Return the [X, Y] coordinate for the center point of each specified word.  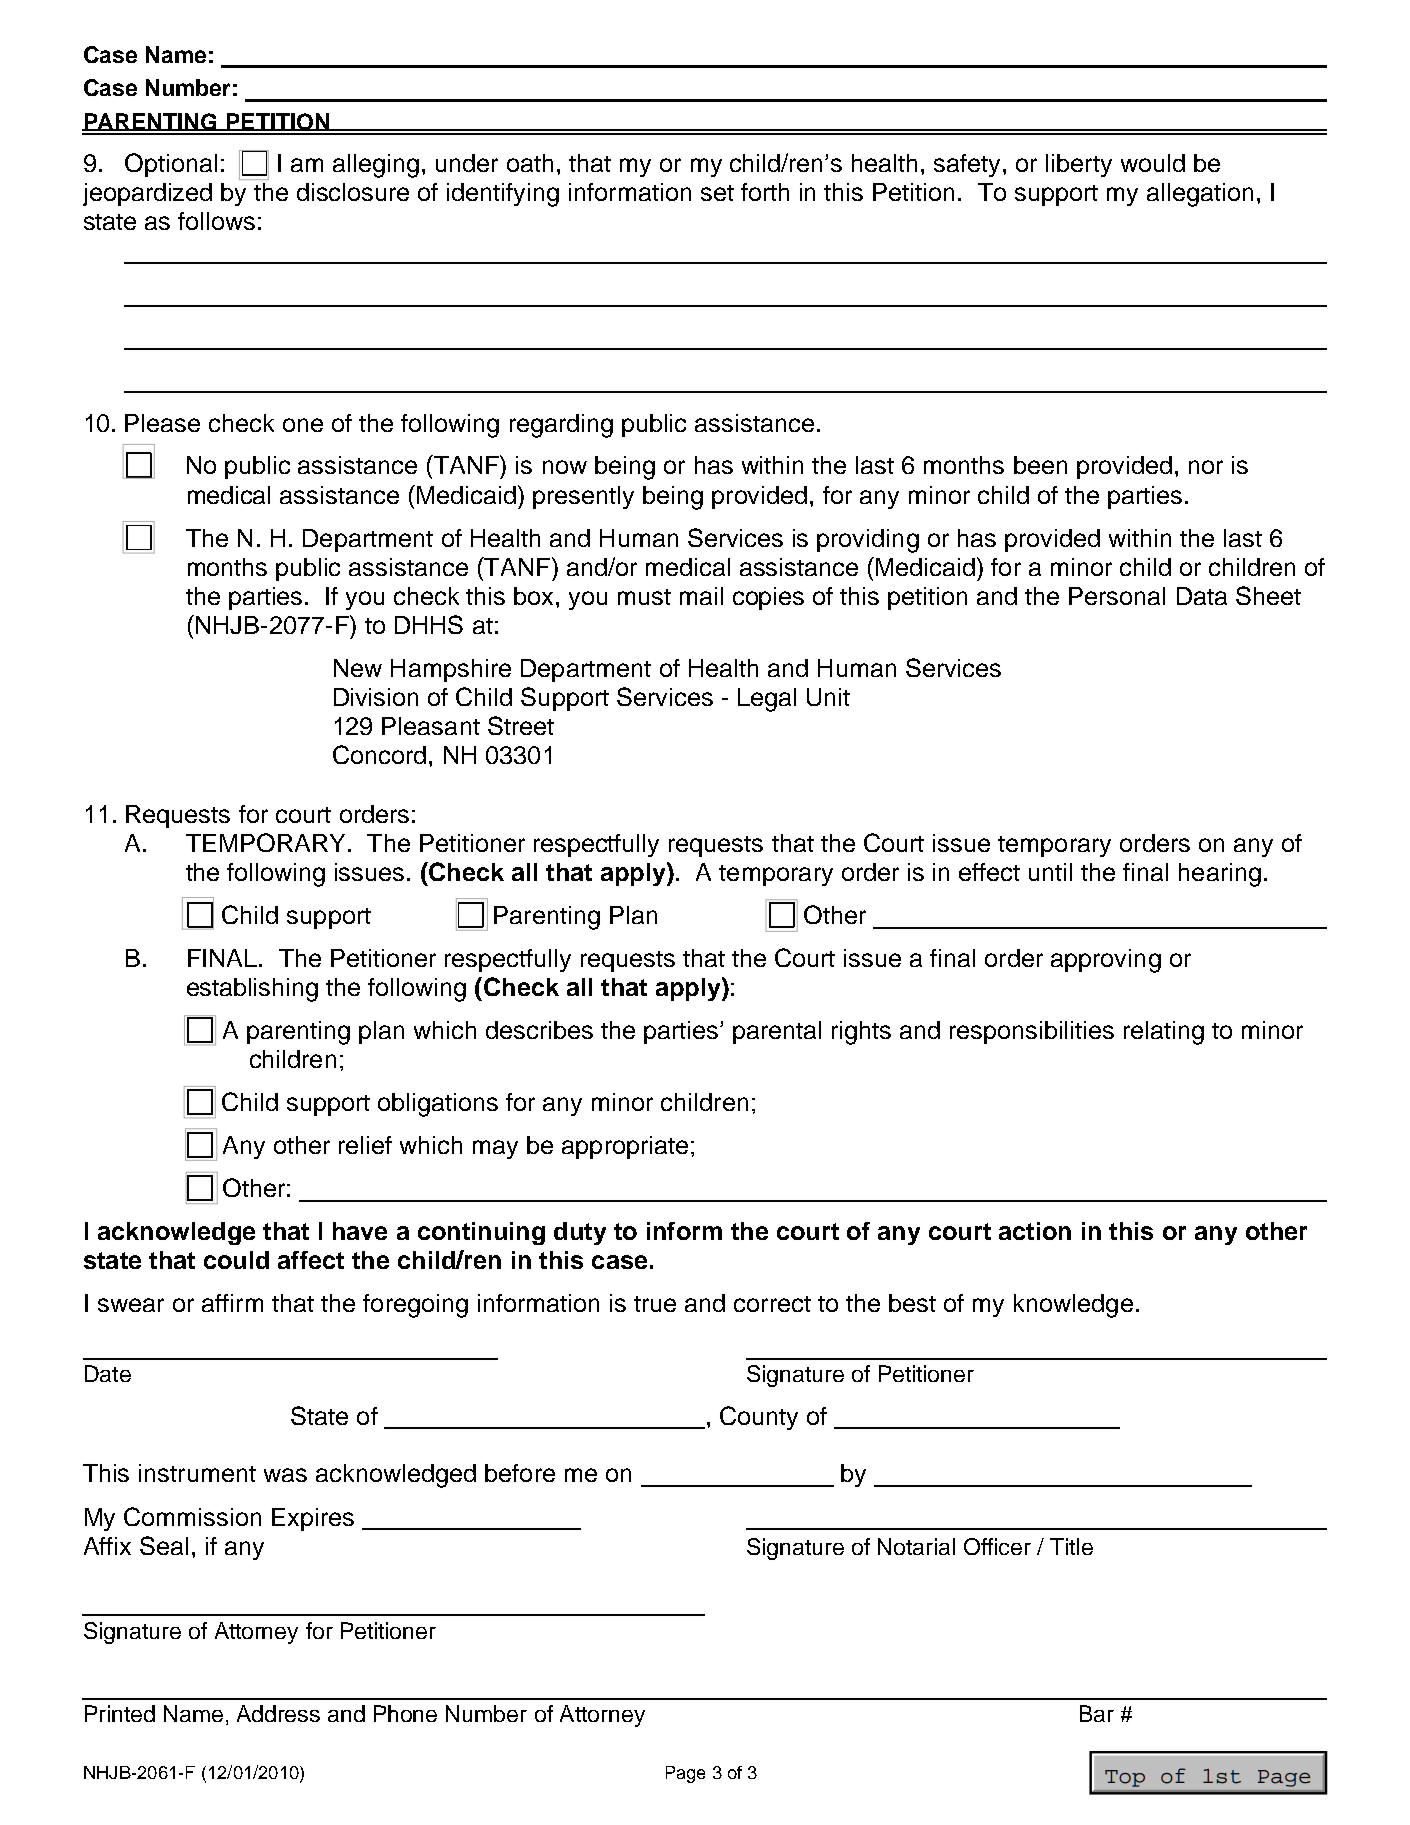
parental [777, 1032]
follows [216, 221]
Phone [405, 1713]
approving [1106, 961]
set [717, 193]
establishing [252, 990]
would [1153, 163]
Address [278, 1713]
